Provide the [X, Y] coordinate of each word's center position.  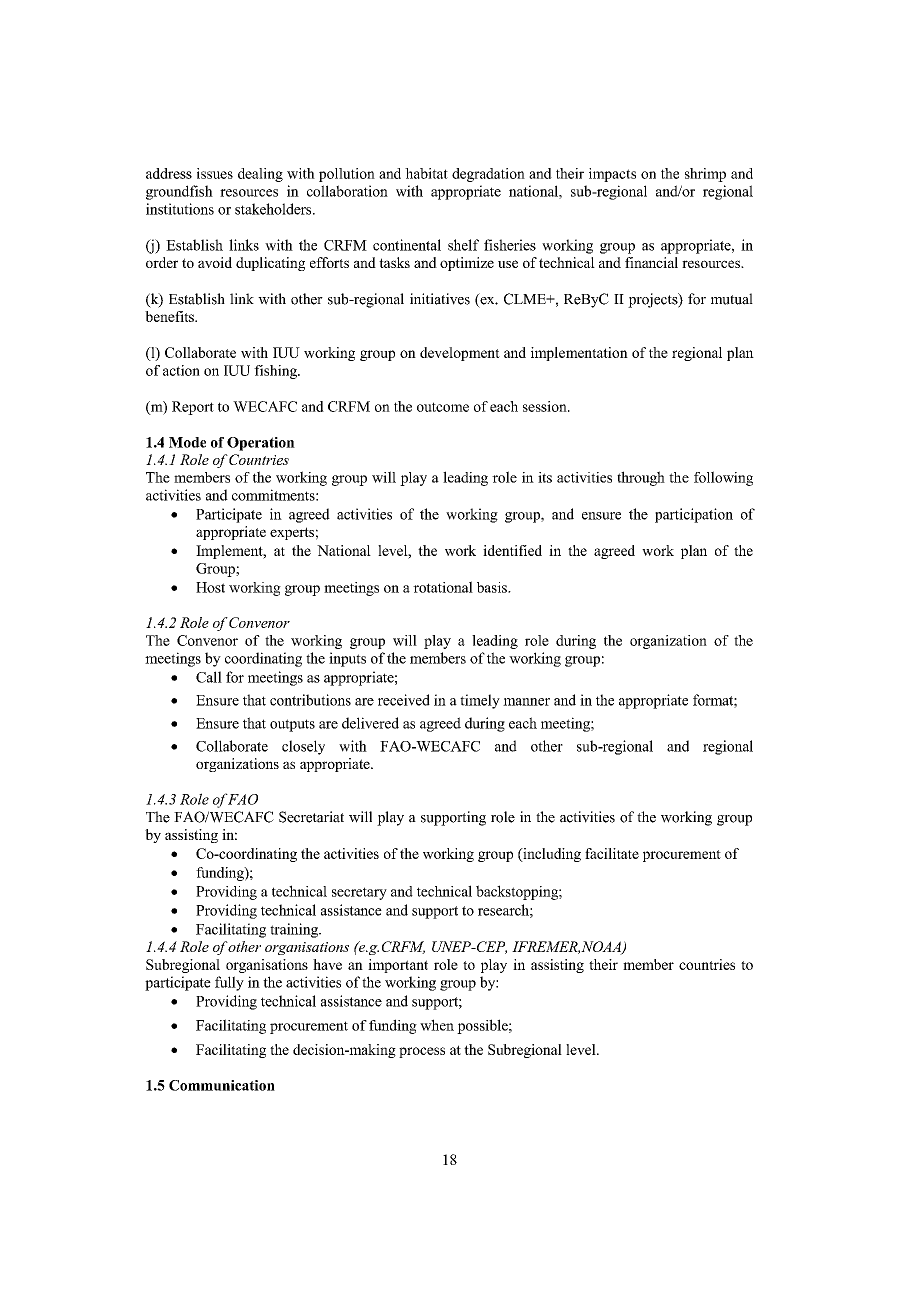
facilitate [612, 853]
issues [215, 173]
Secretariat [311, 817]
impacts [612, 175]
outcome [443, 407]
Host [210, 587]
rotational [443, 587]
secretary [359, 893]
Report [193, 408]
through [641, 478]
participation [694, 515]
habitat [426, 173]
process [422, 1052]
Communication [222, 1085]
